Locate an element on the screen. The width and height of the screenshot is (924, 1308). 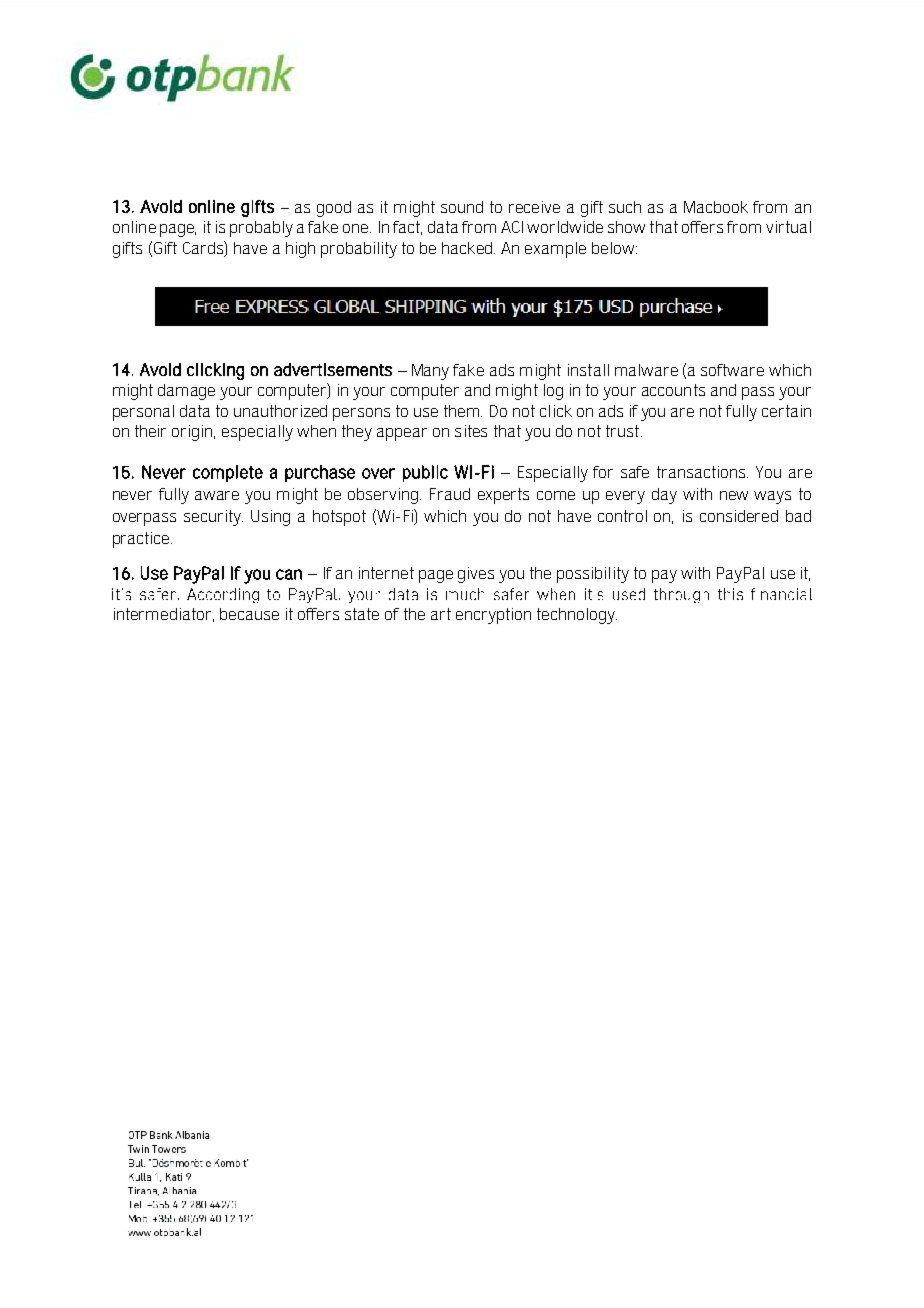
advertisements is located at coordinates (333, 369).
